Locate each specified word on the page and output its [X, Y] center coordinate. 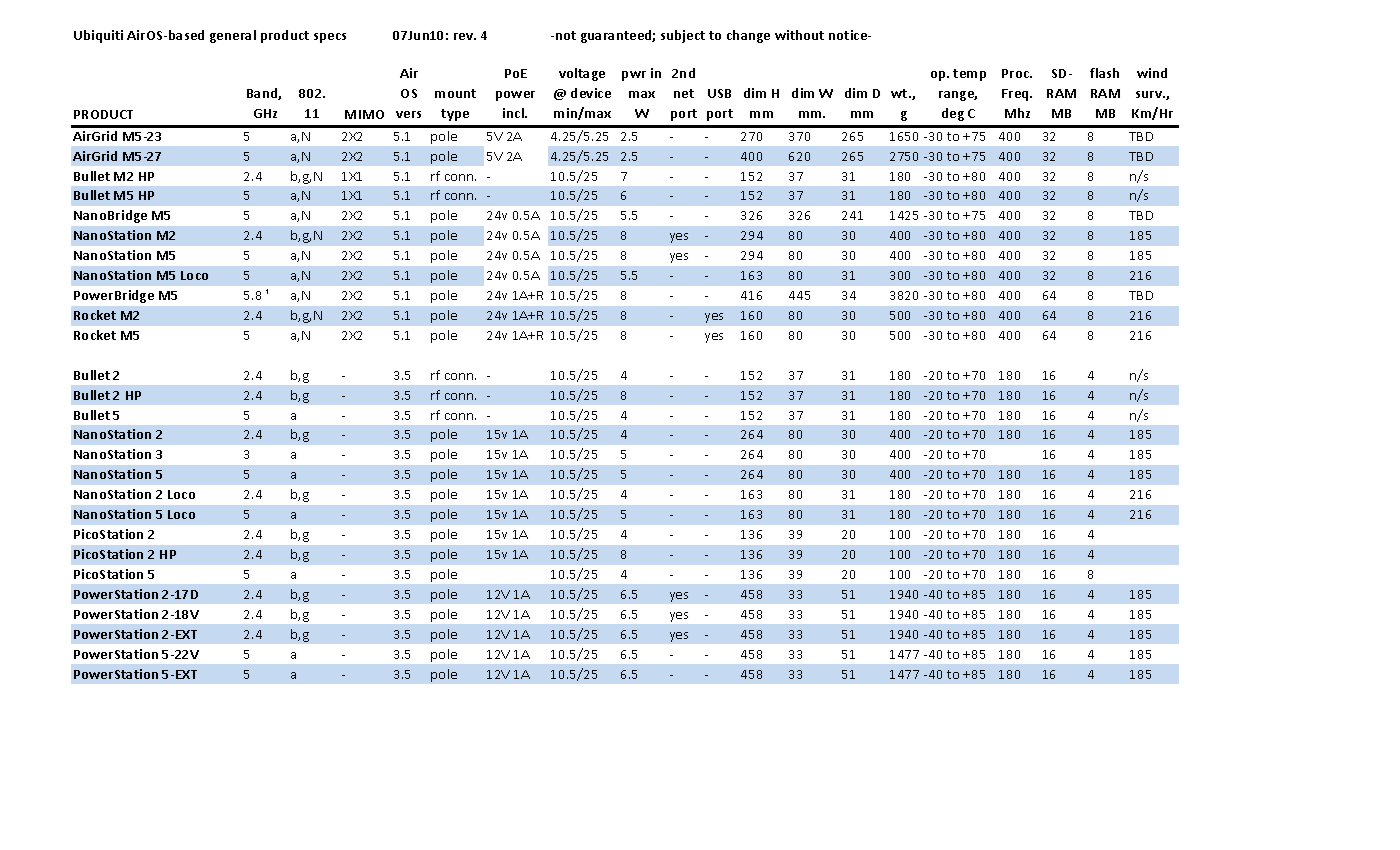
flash [1104, 73]
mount [455, 93]
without [799, 35]
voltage [582, 74]
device [591, 93]
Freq [1017, 95]
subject [683, 36]
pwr [634, 76]
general [233, 36]
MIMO [364, 114]
